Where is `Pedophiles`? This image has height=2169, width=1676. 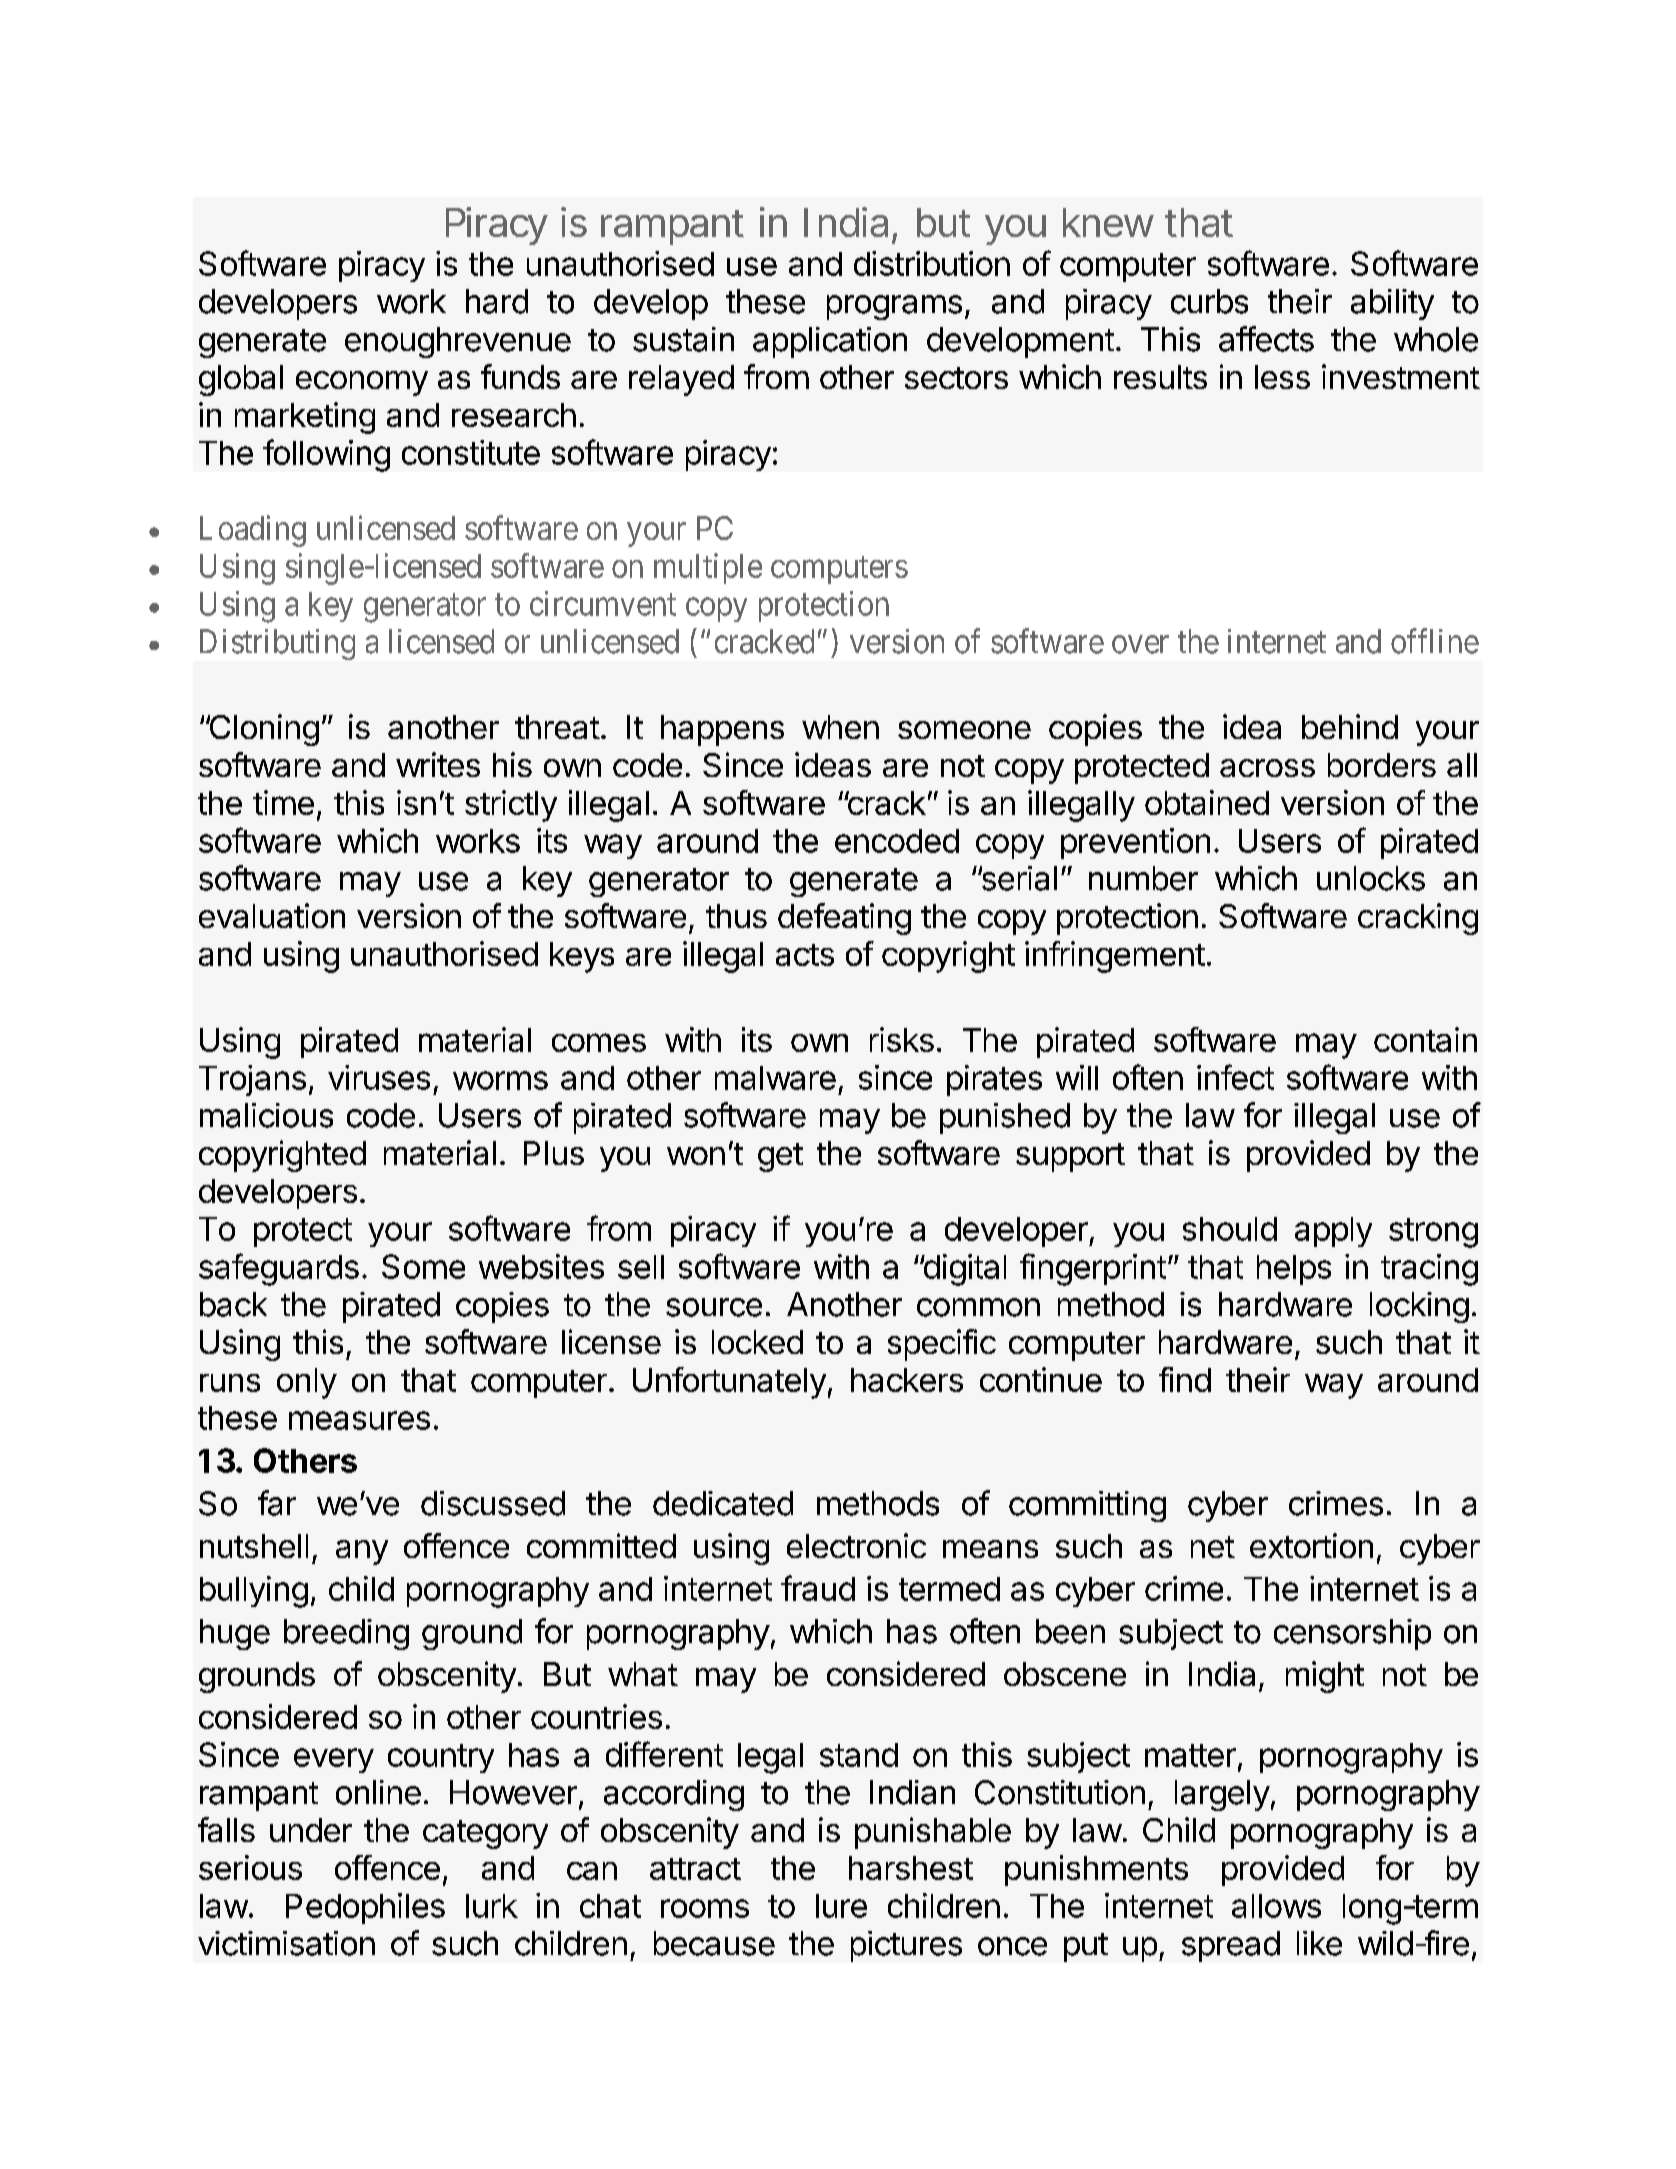 Pedophiles is located at coordinates (365, 1908).
